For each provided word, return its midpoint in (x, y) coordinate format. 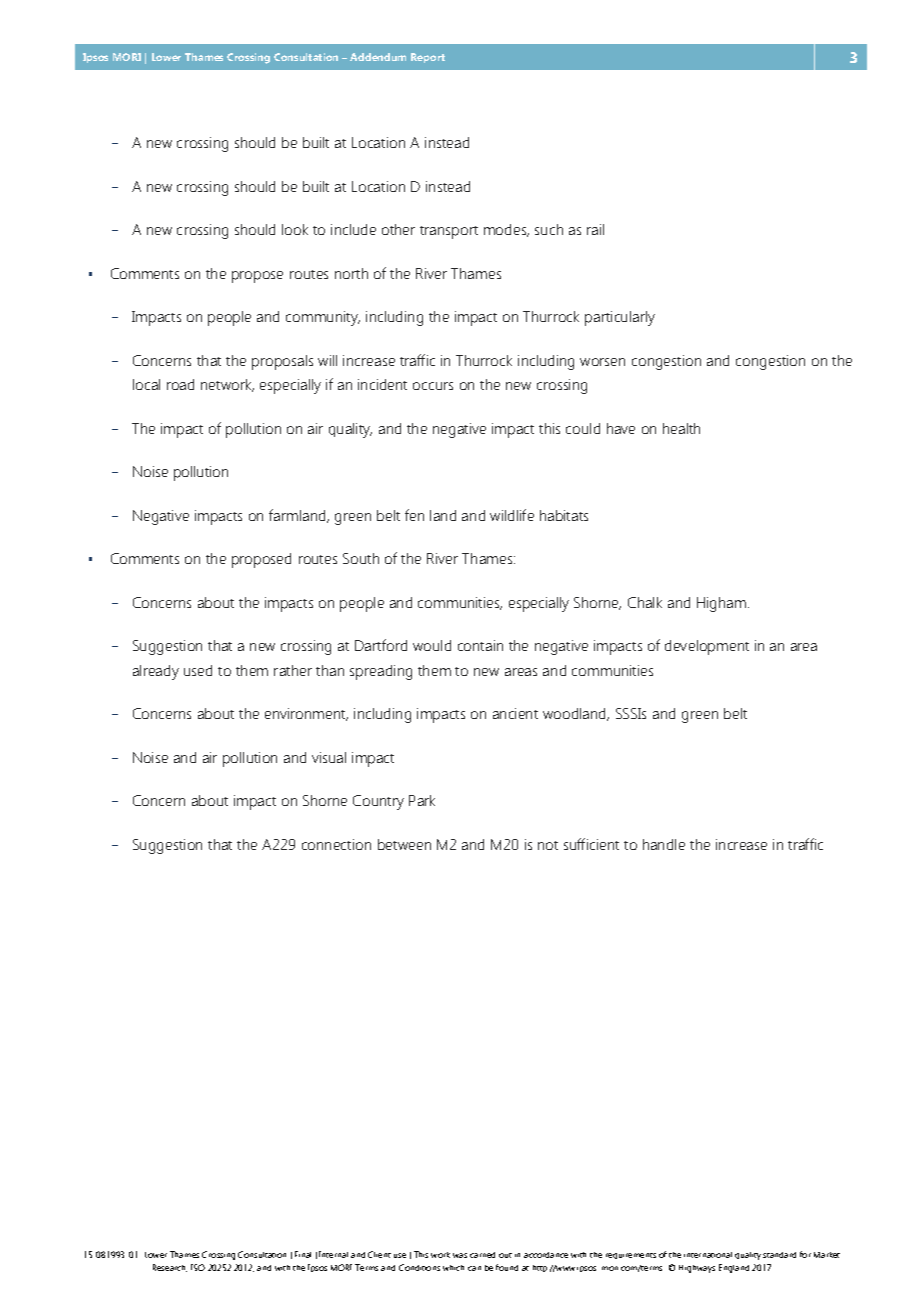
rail (595, 229)
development (707, 647)
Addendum (378, 57)
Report (428, 58)
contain (480, 645)
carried (482, 1255)
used (198, 670)
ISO (198, 1267)
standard (779, 1255)
